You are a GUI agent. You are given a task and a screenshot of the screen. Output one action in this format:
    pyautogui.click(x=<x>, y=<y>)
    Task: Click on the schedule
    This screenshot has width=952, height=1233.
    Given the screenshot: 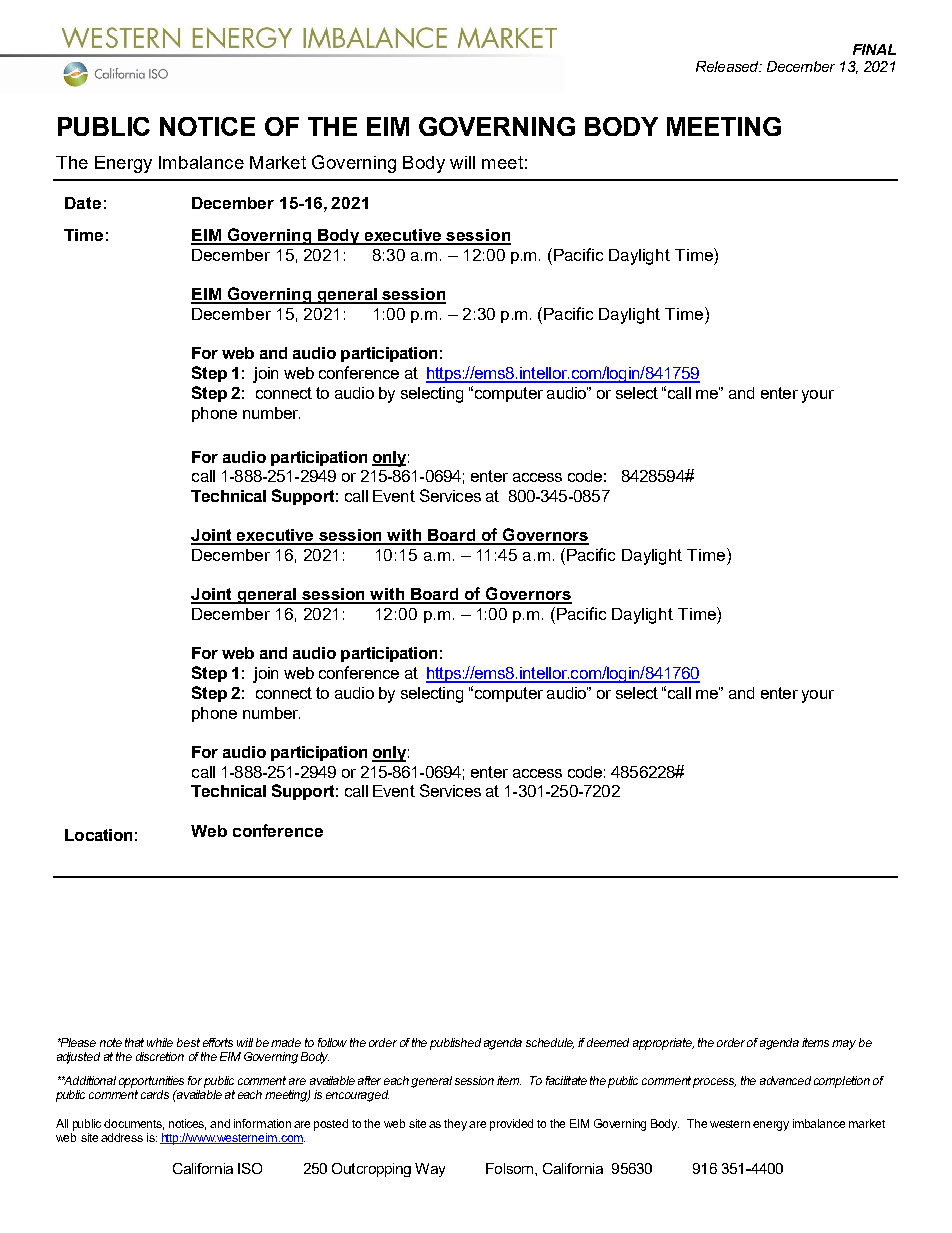 What is the action you would take?
    pyautogui.click(x=550, y=1043)
